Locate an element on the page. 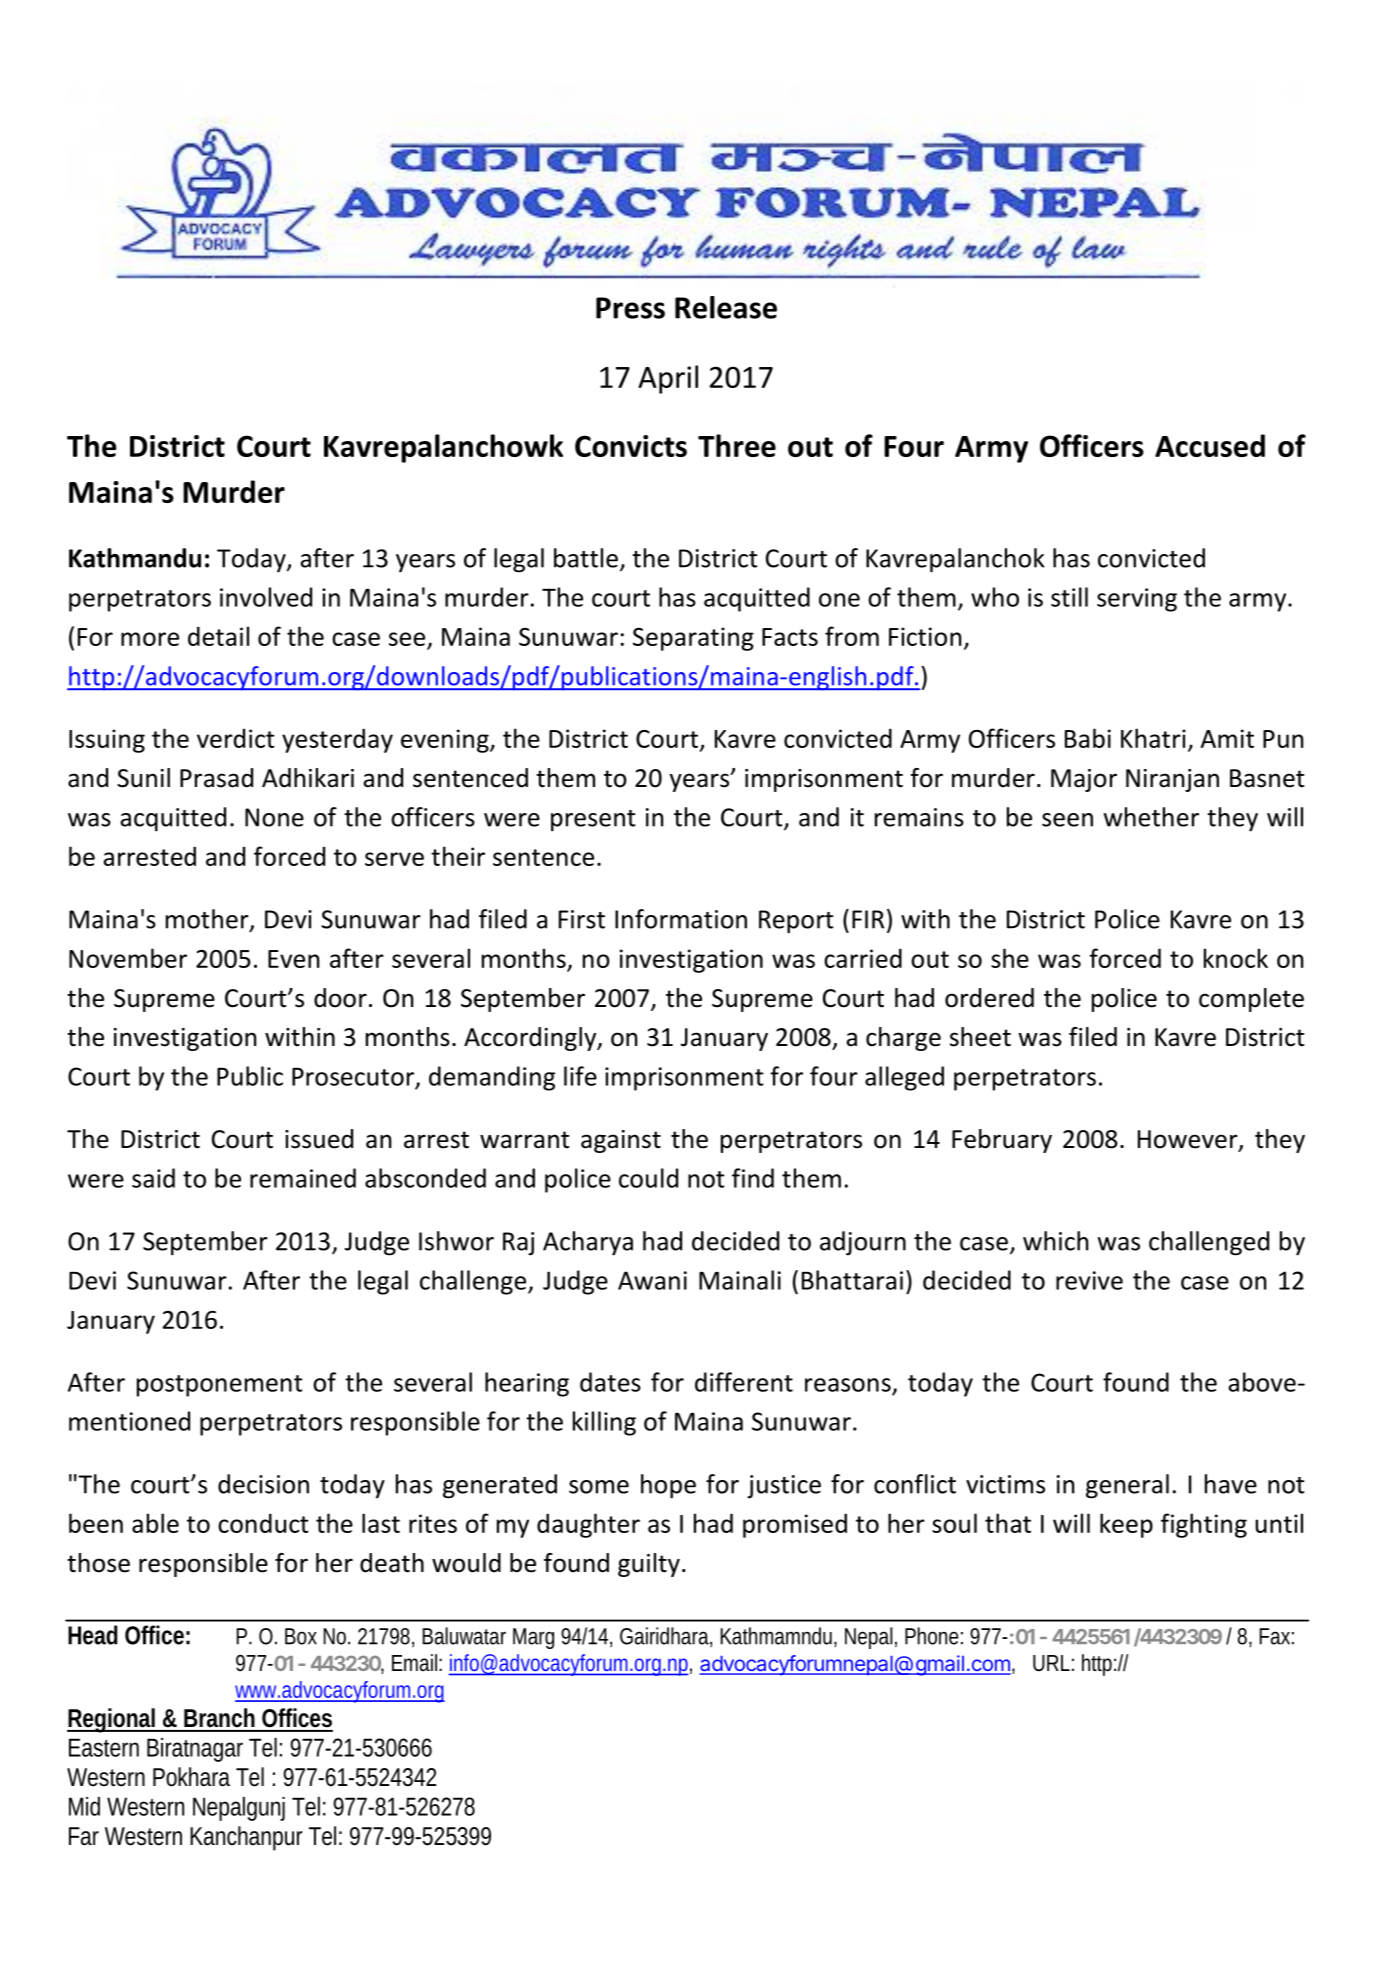 The width and height of the document is (1389, 1964). None is located at coordinates (274, 817).
